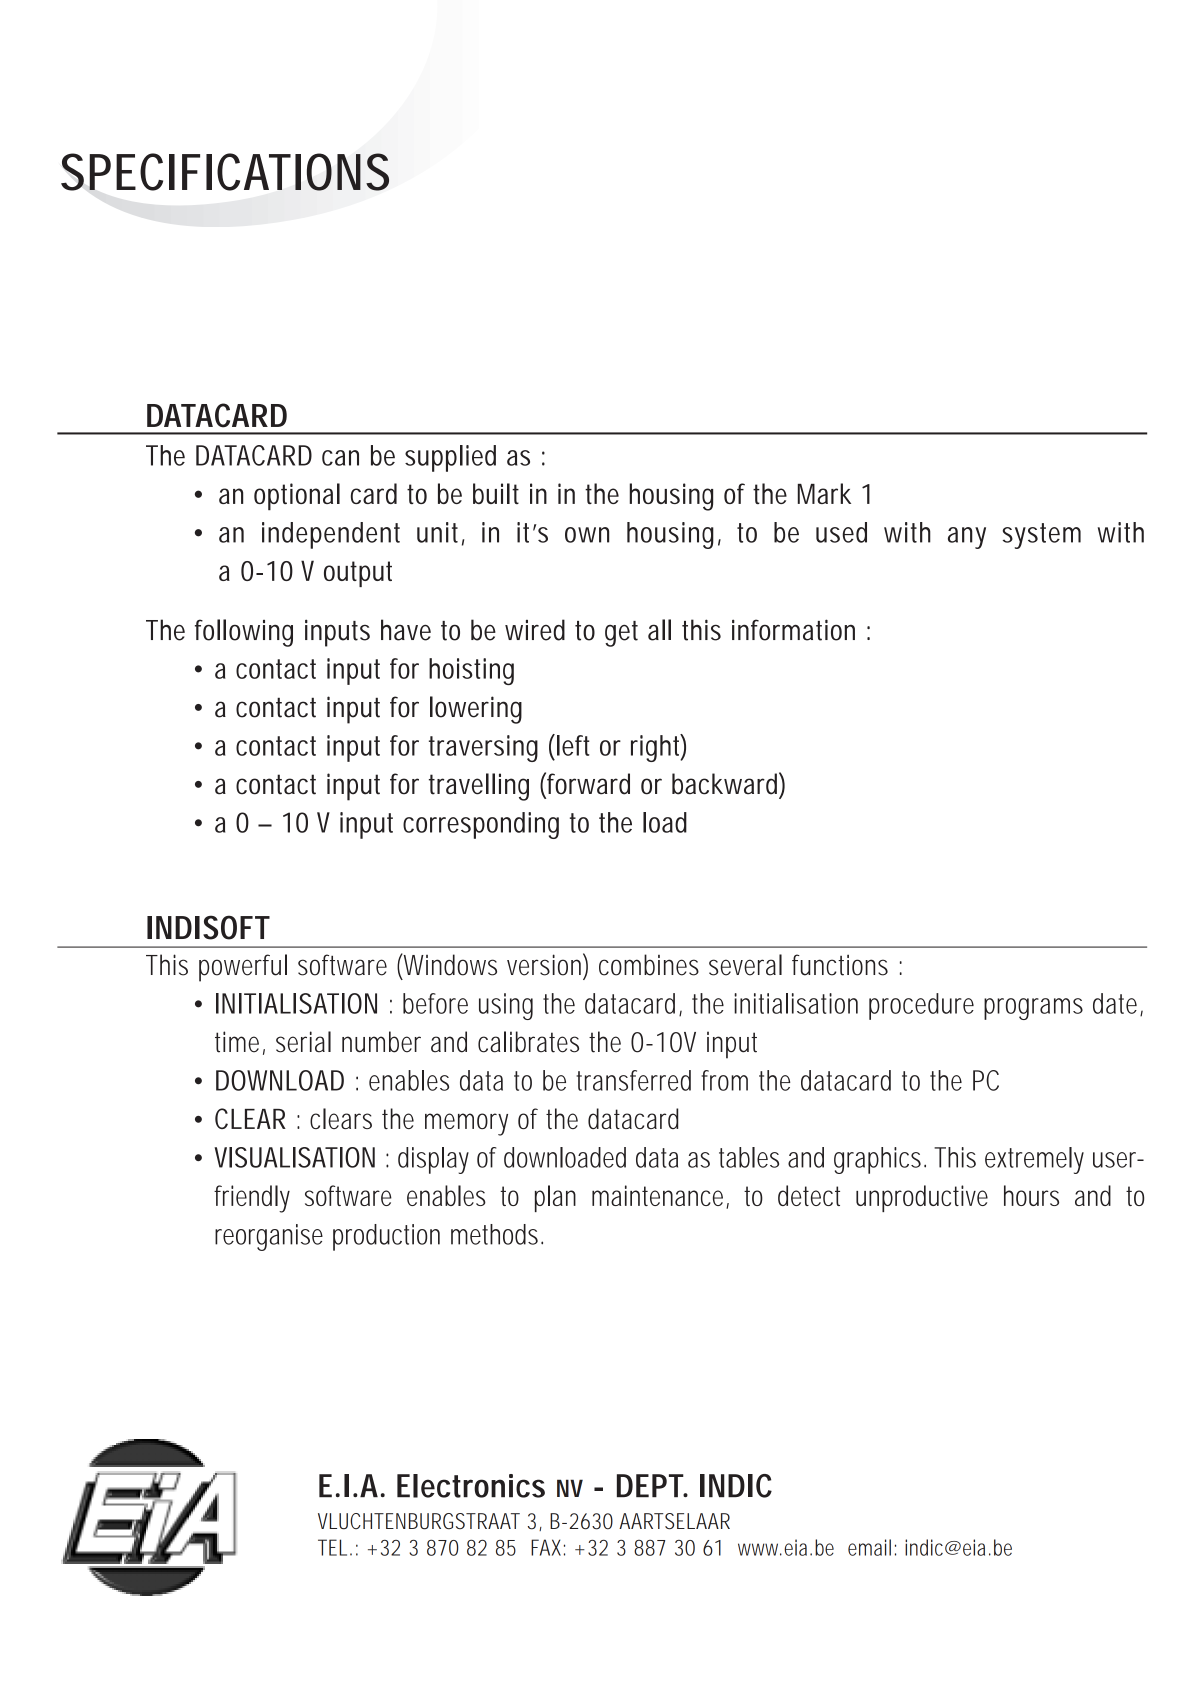 The height and width of the screenshot is (1705, 1204). Describe the element at coordinates (225, 172) in the screenshot. I see `SPECIFICATIONS` at that location.
